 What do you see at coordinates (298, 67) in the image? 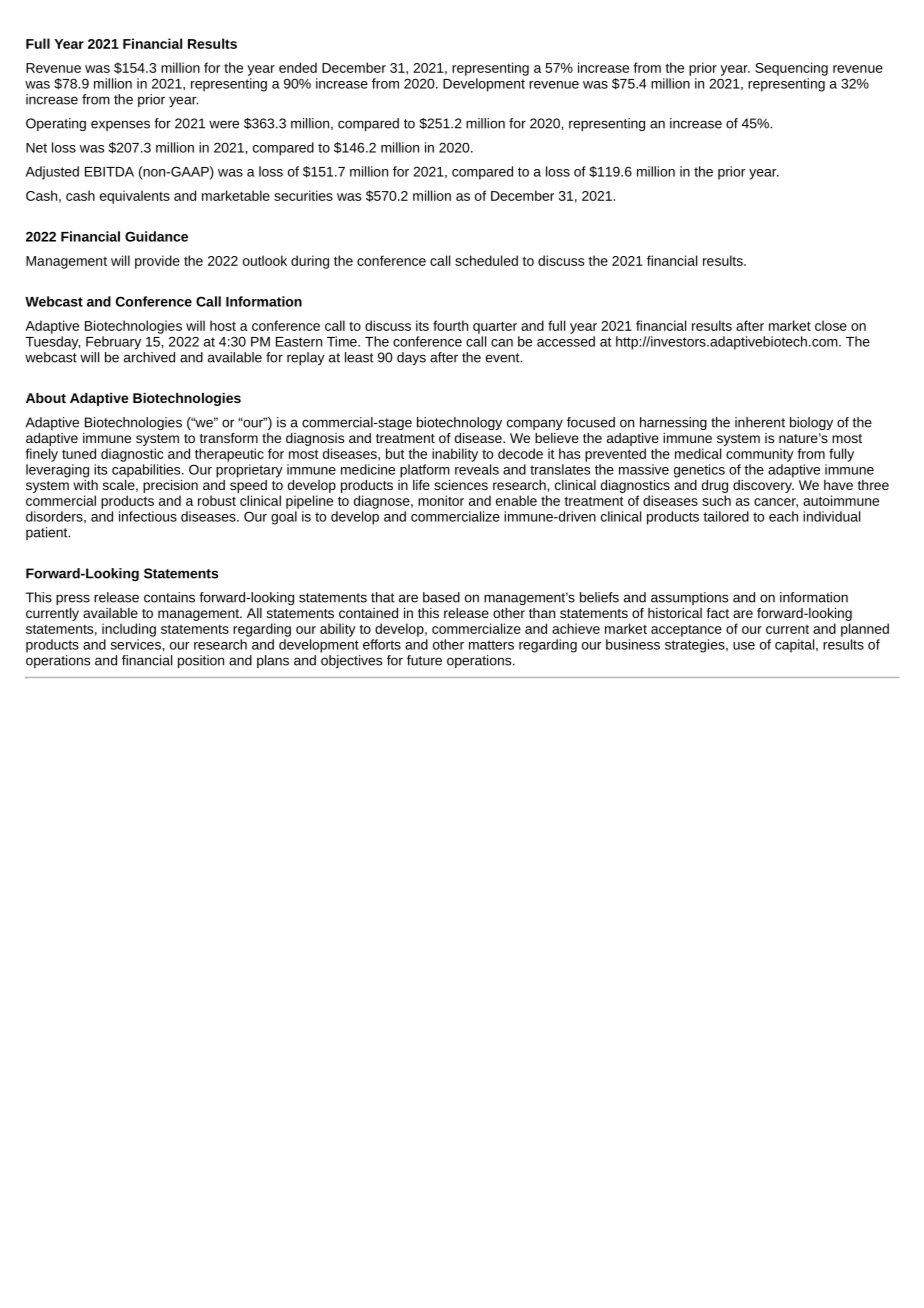
I see `ended` at bounding box center [298, 67].
